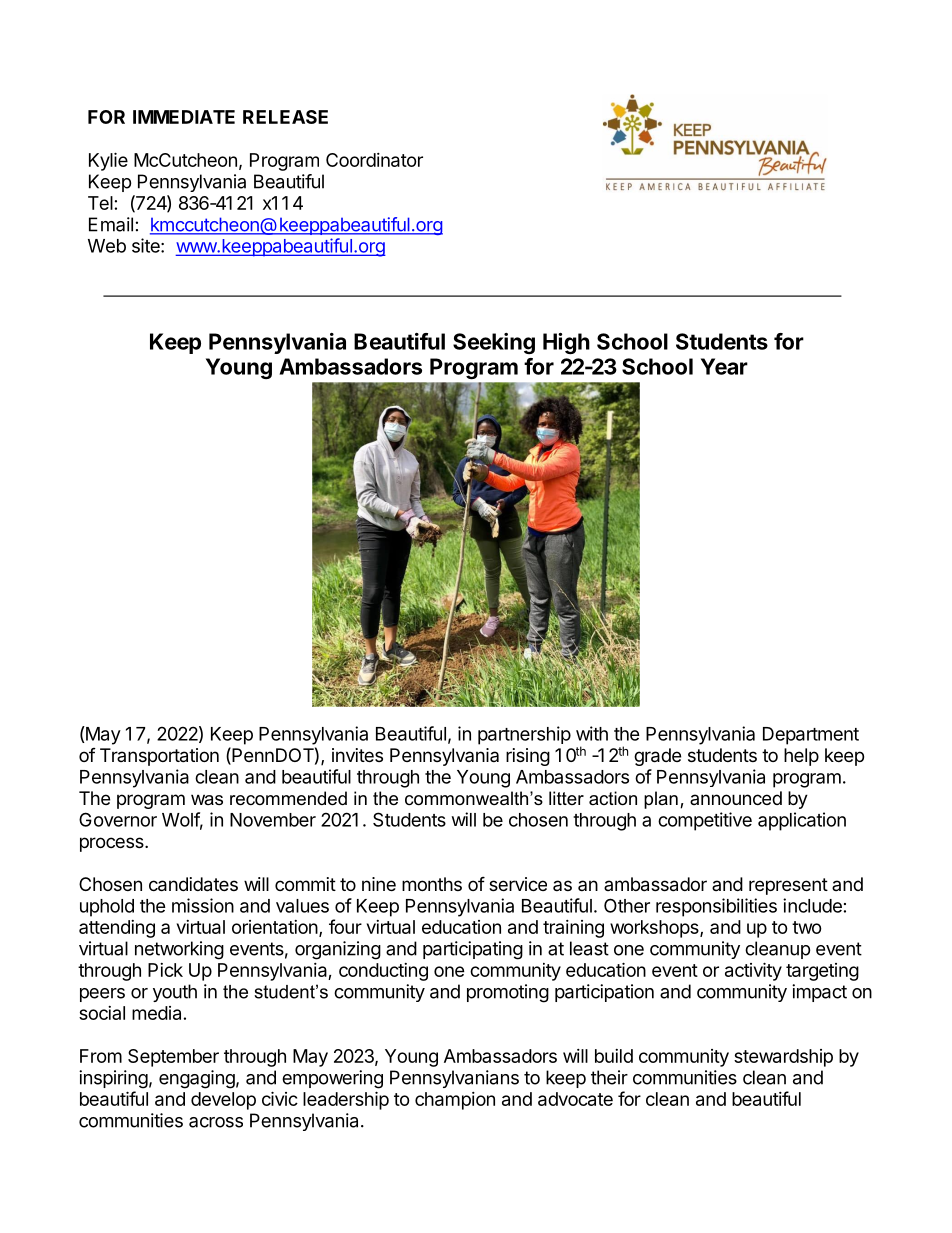 The image size is (952, 1233). What do you see at coordinates (724, 366) in the page?
I see `Year` at bounding box center [724, 366].
